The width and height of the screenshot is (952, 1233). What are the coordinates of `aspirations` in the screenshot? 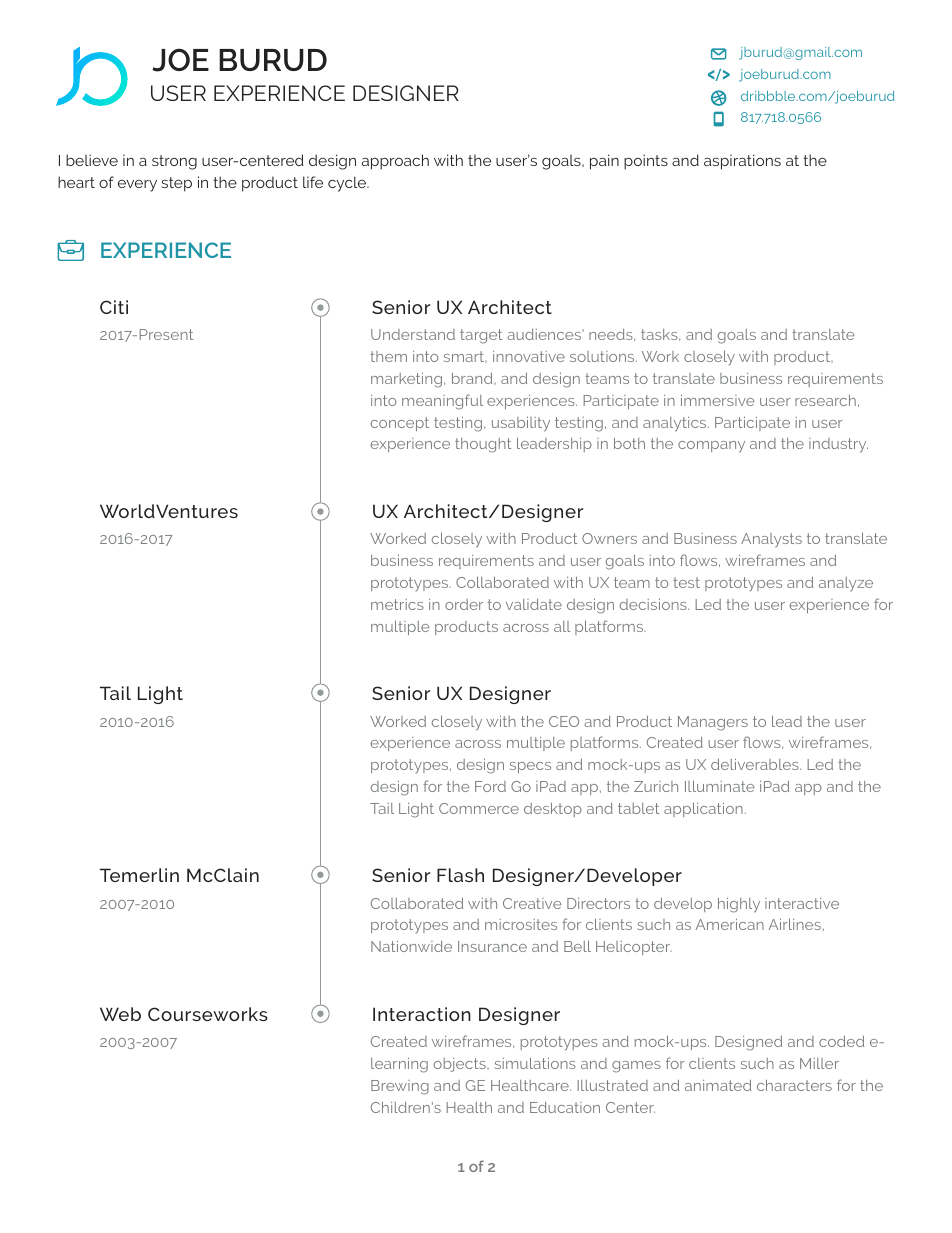 It's located at (742, 162).
